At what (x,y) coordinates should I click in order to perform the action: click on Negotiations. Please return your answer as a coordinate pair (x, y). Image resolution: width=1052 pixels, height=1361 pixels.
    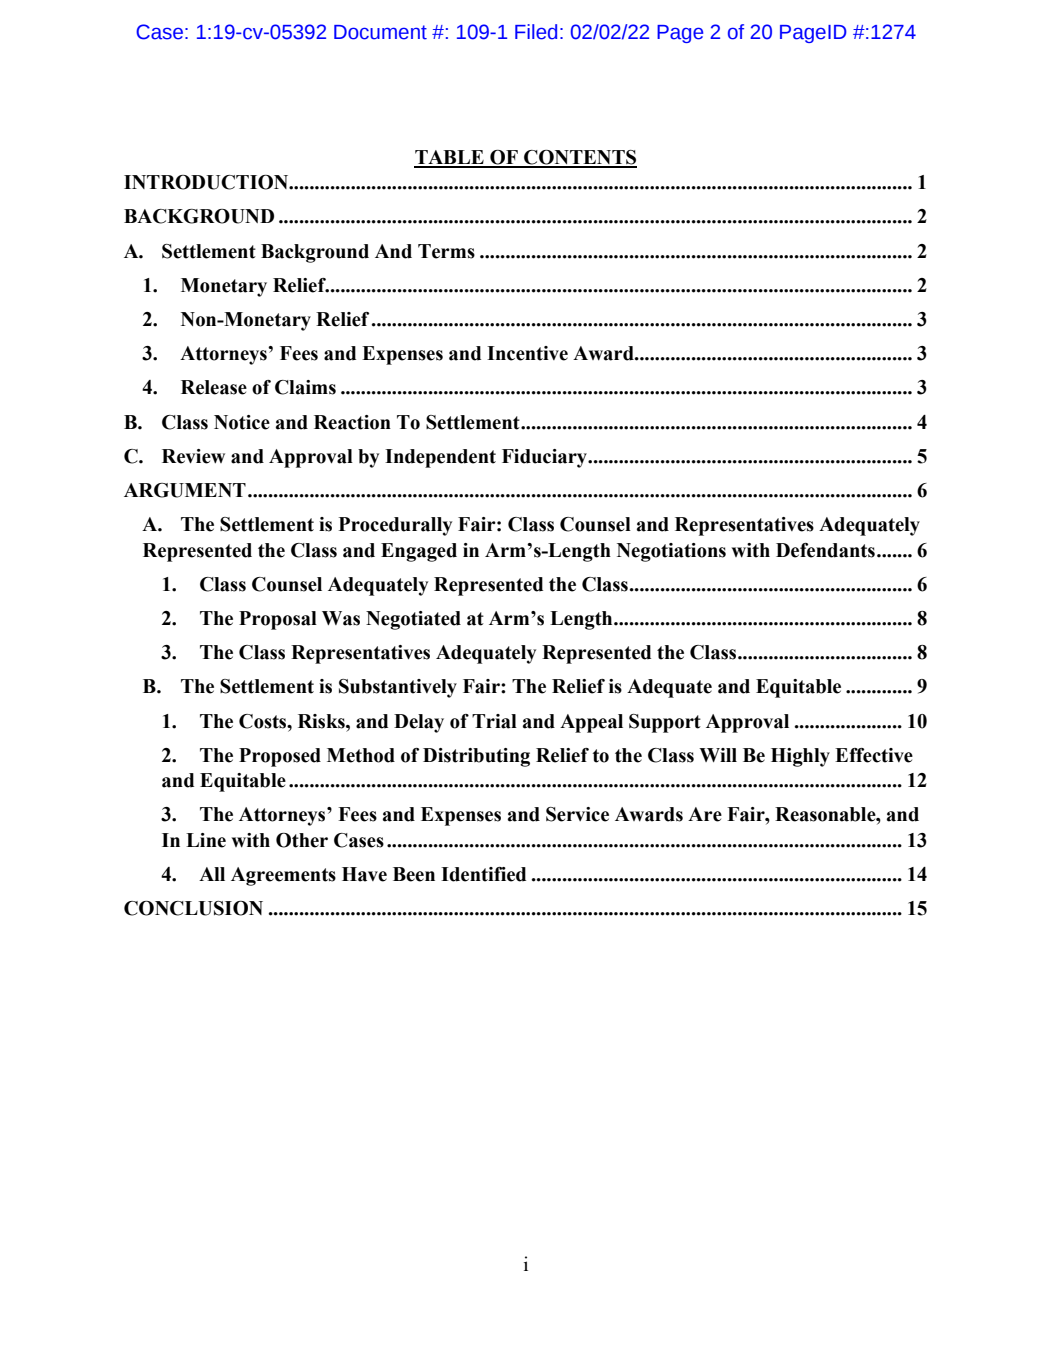
    Looking at the image, I should click on (671, 552).
